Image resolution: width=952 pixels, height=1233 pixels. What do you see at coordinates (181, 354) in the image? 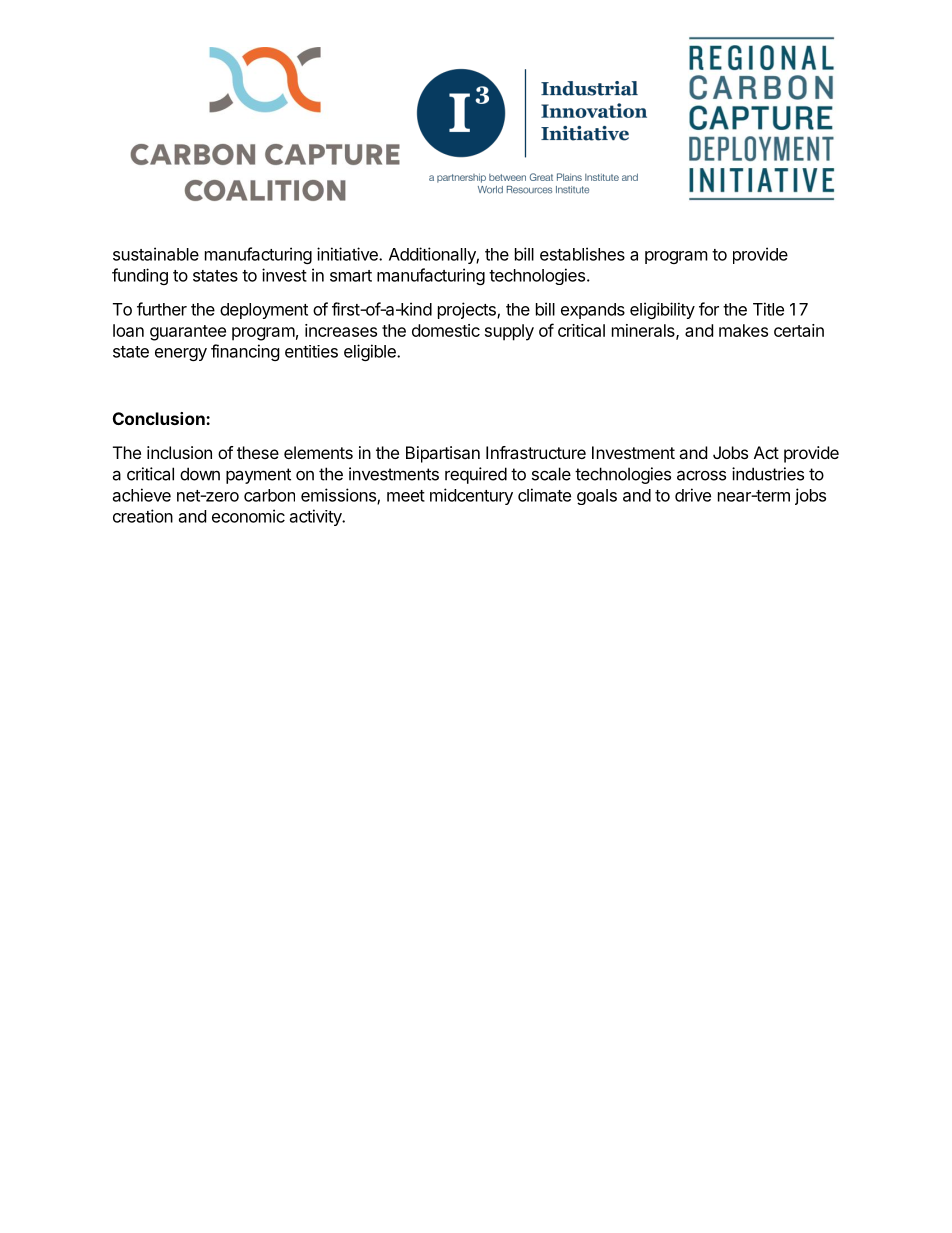
I see `energy` at bounding box center [181, 354].
